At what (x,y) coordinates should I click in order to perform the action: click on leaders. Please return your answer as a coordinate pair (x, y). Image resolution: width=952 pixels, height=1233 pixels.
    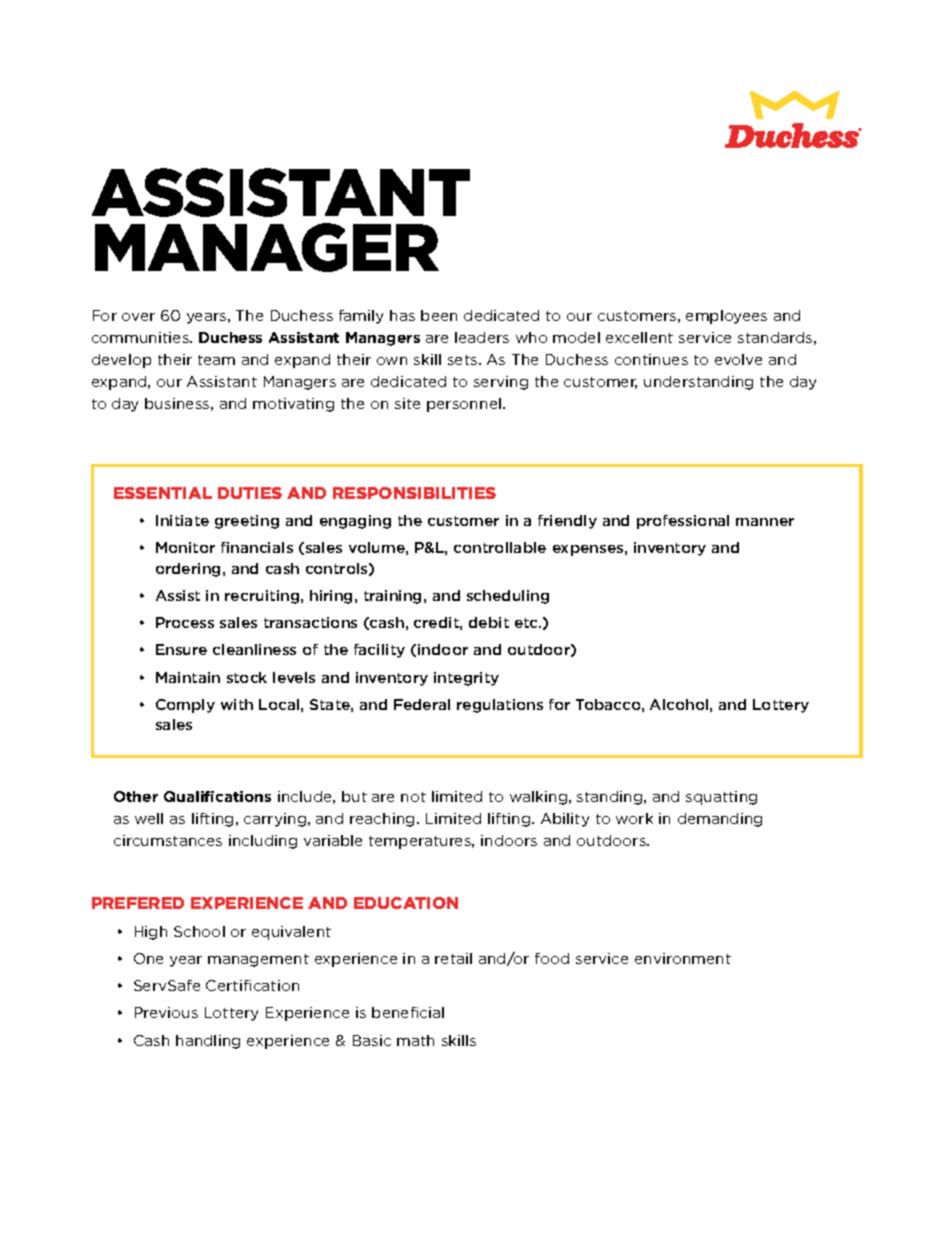
    Looking at the image, I should click on (482, 337).
